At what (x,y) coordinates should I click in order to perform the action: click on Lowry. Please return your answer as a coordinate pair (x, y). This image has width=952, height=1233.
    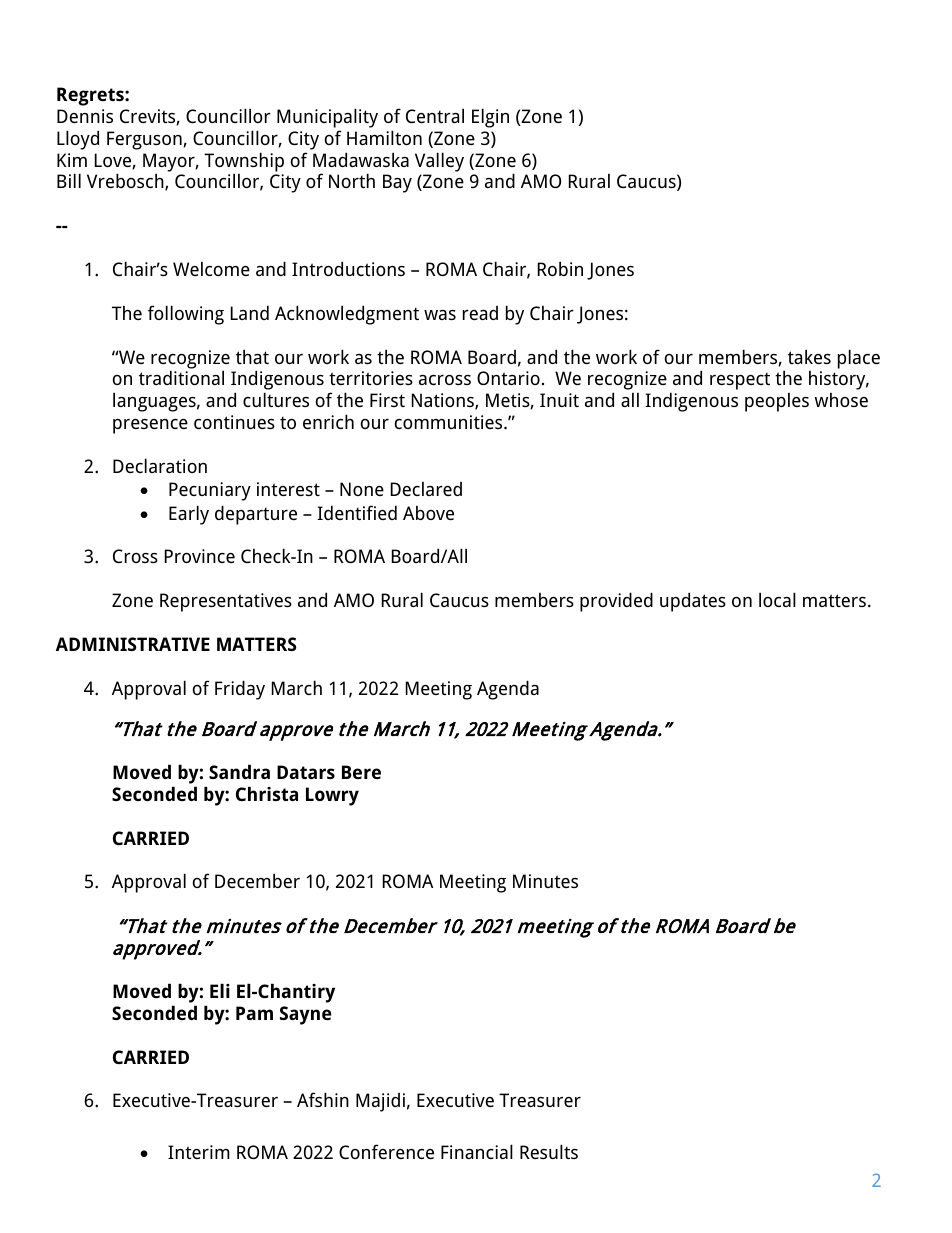
    Looking at the image, I should click on (332, 796).
